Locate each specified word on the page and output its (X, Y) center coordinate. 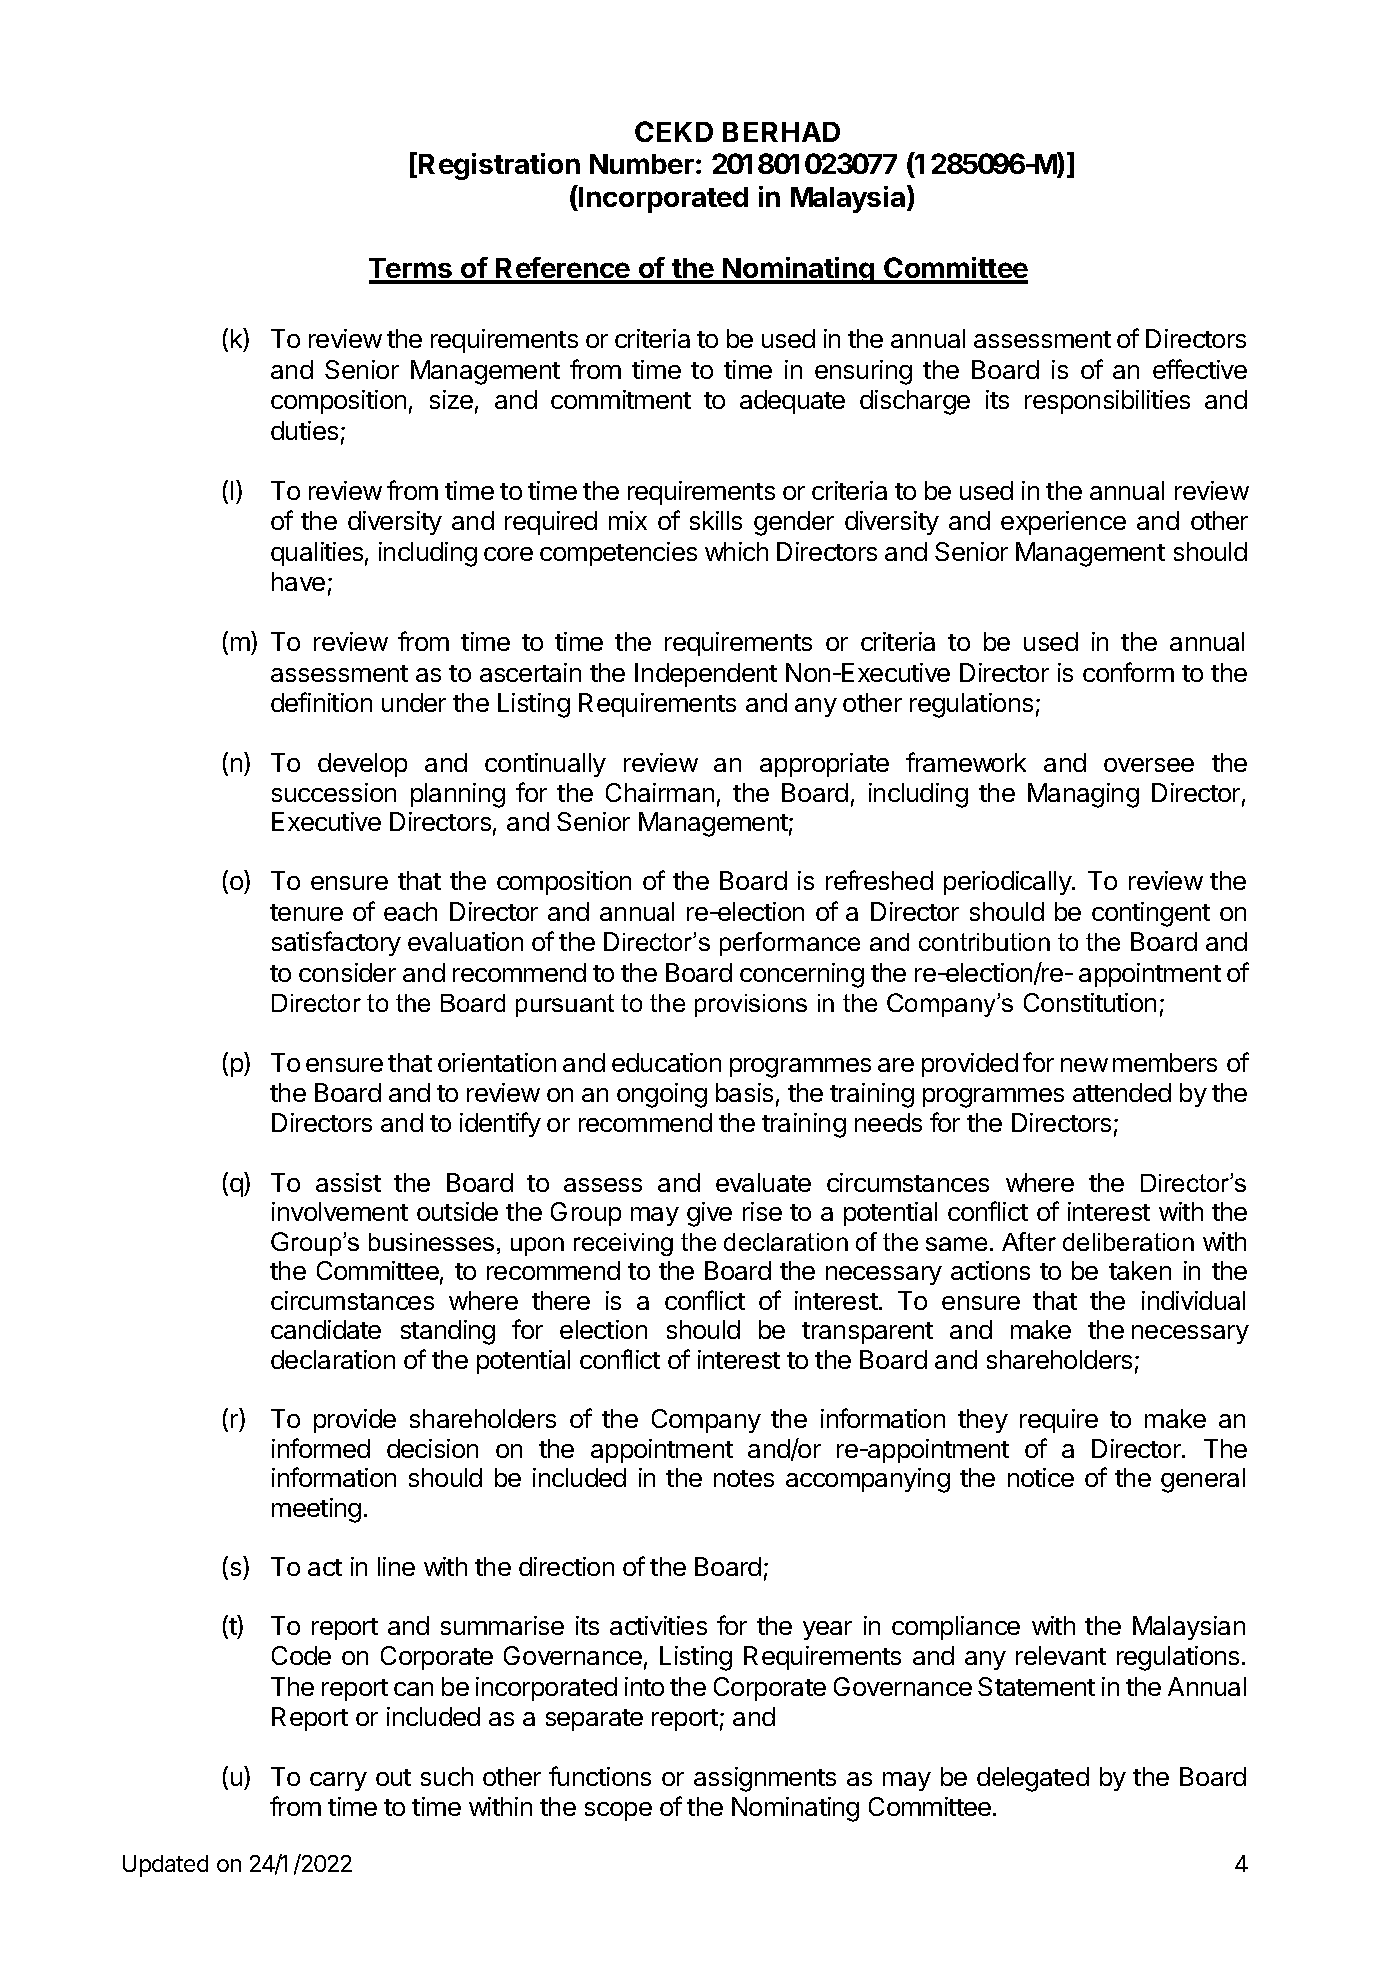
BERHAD (781, 132)
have (298, 581)
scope (618, 1811)
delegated (1033, 1779)
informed (321, 1448)
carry (338, 1781)
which (736, 551)
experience (1063, 523)
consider (347, 972)
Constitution (1090, 1002)
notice (1041, 1477)
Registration (499, 166)
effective (1200, 369)
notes (744, 1478)
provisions (751, 1005)
